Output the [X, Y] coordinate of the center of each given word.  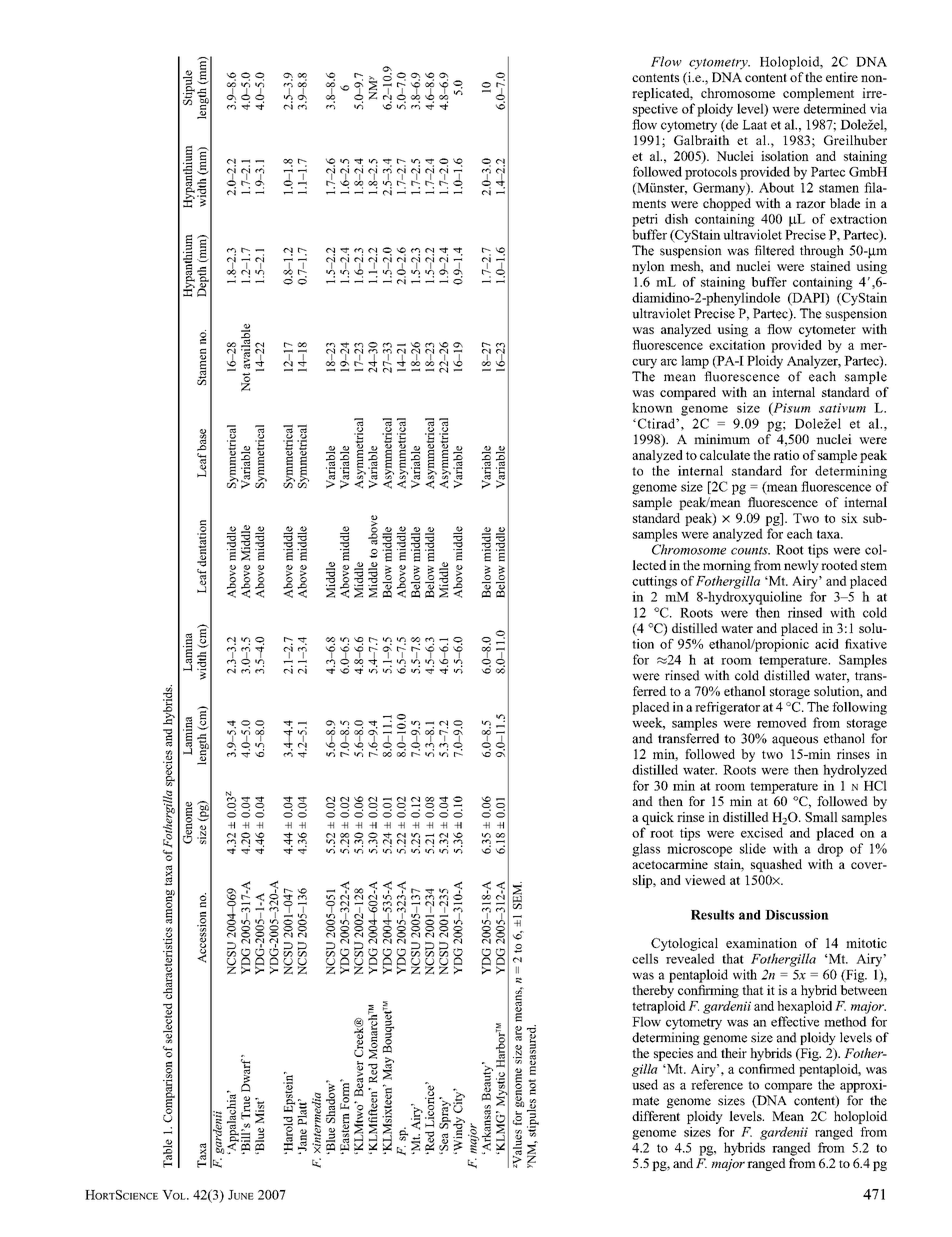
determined [835, 108]
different [656, 1116]
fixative [866, 644]
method [845, 1021]
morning [727, 566]
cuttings [654, 582]
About [776, 187]
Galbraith [702, 140]
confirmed [767, 1069]
